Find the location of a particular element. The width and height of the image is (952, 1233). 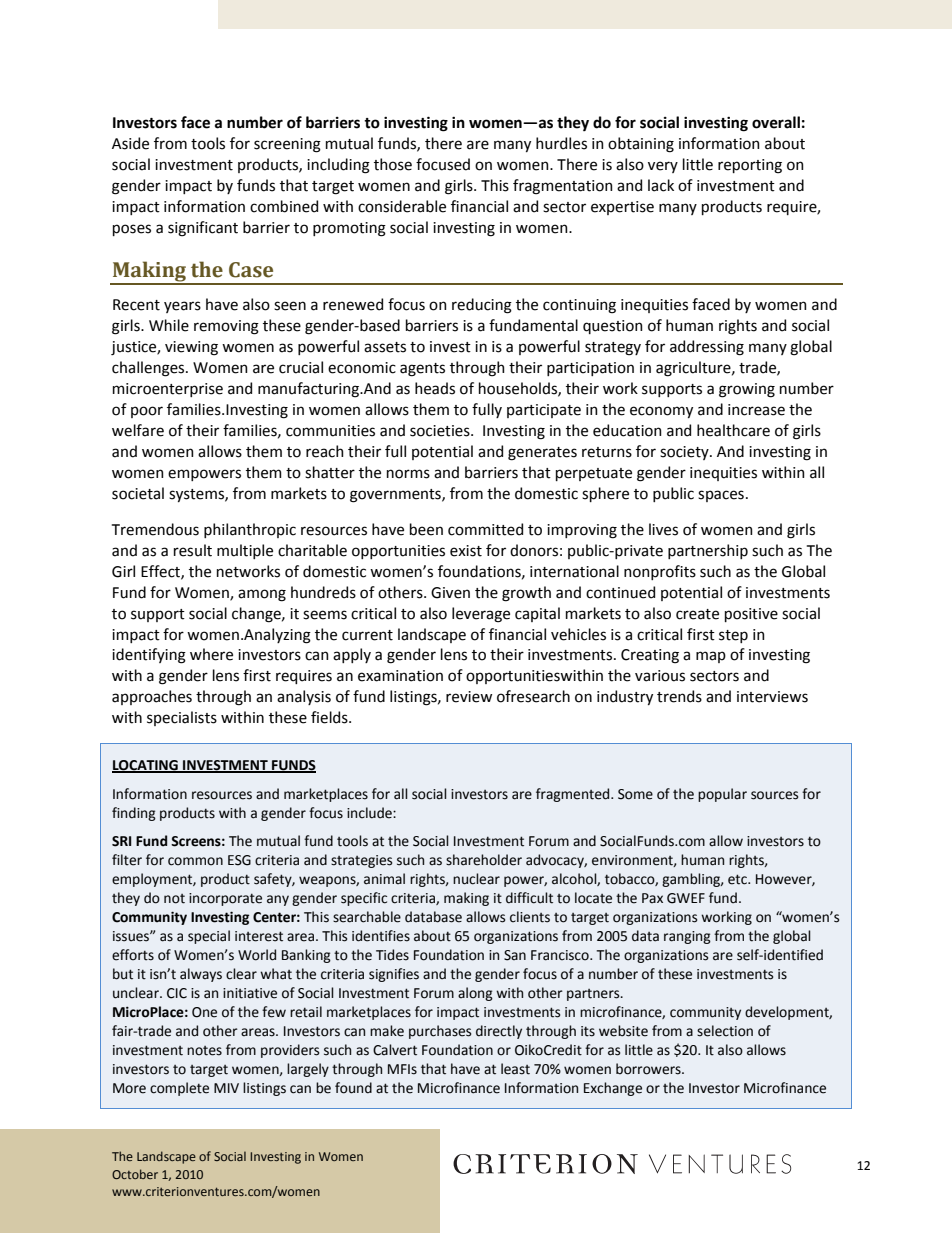

Aside is located at coordinates (130, 143).
